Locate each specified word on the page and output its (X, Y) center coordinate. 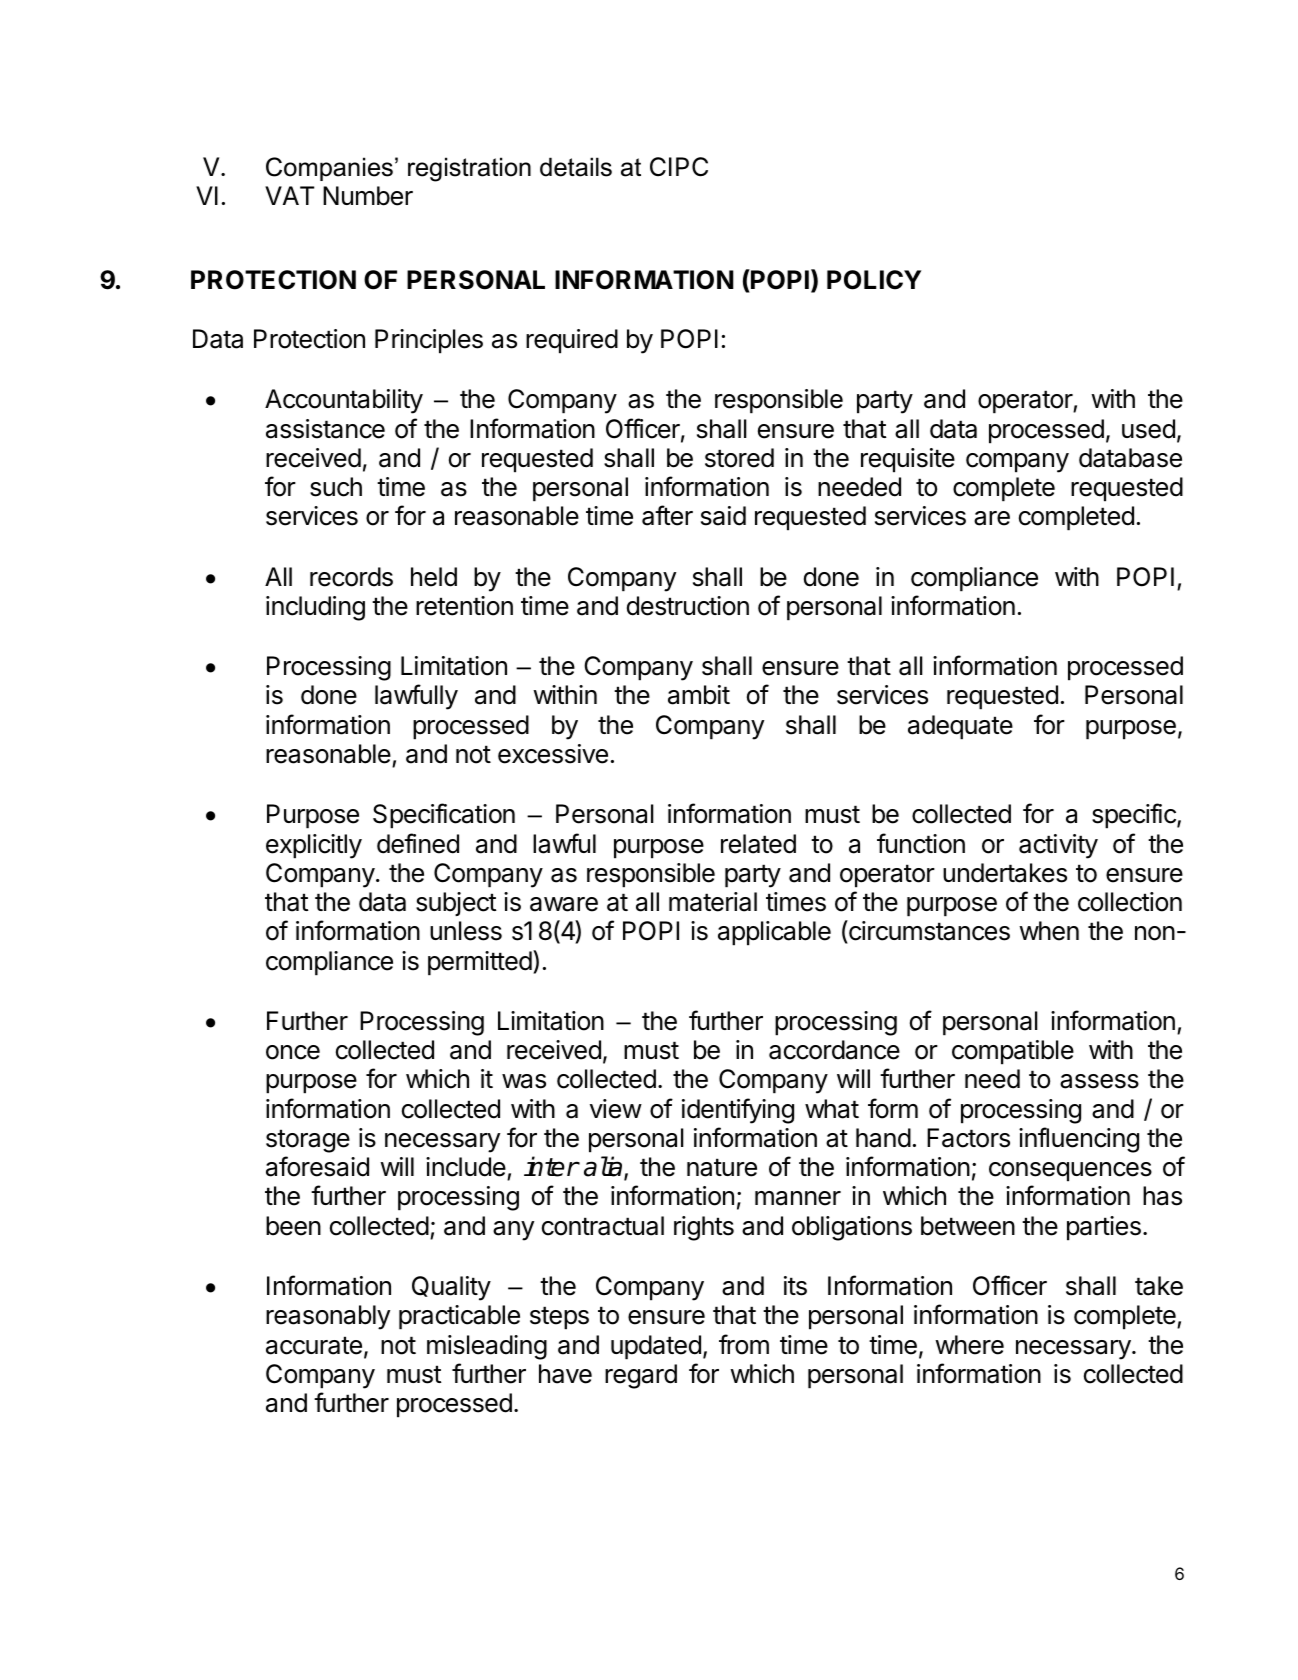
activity (1058, 846)
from (744, 1344)
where (969, 1345)
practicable (459, 1317)
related (758, 844)
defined (418, 843)
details (576, 167)
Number (368, 196)
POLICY (874, 280)
